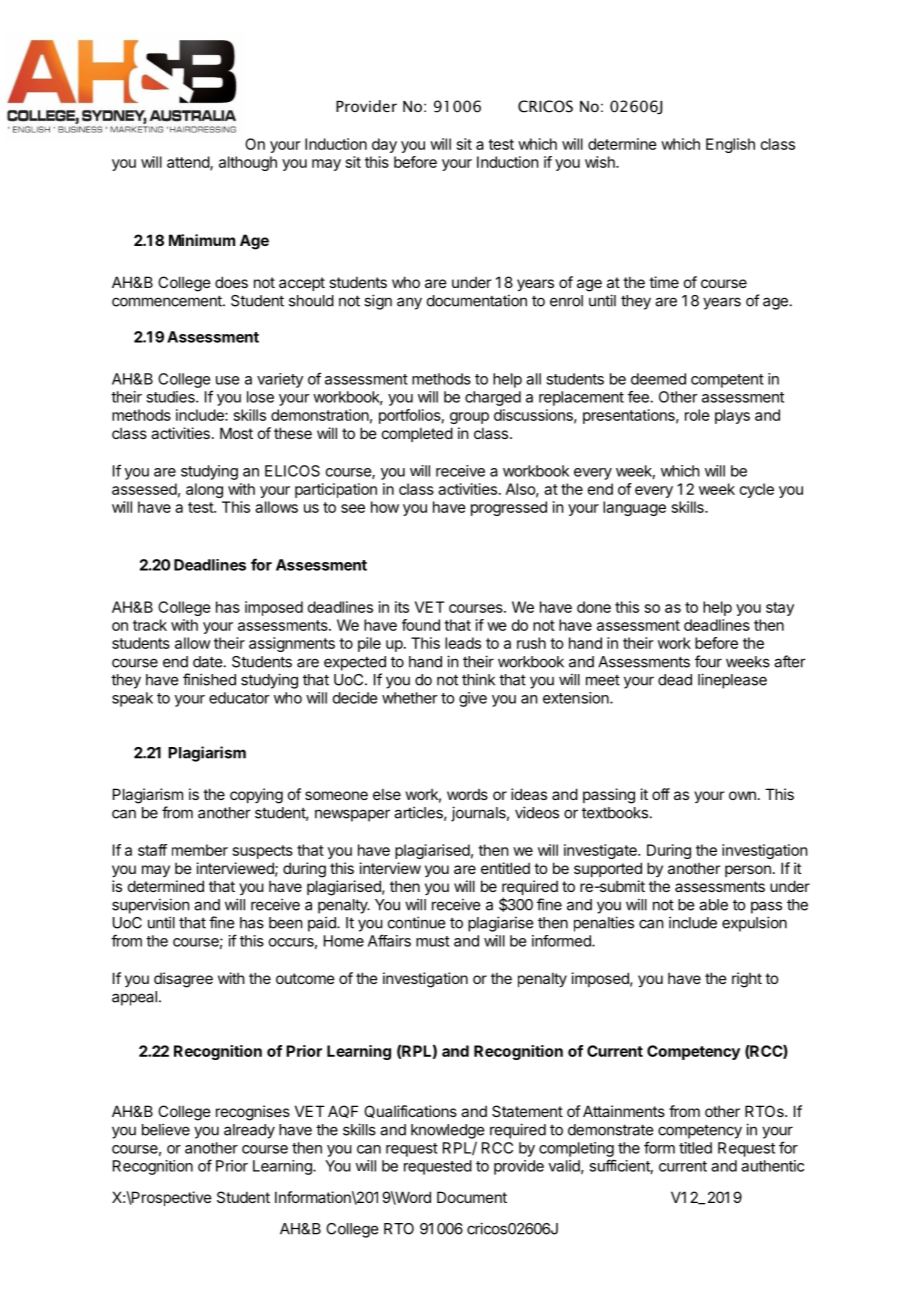  I want to click on date, so click(207, 662).
